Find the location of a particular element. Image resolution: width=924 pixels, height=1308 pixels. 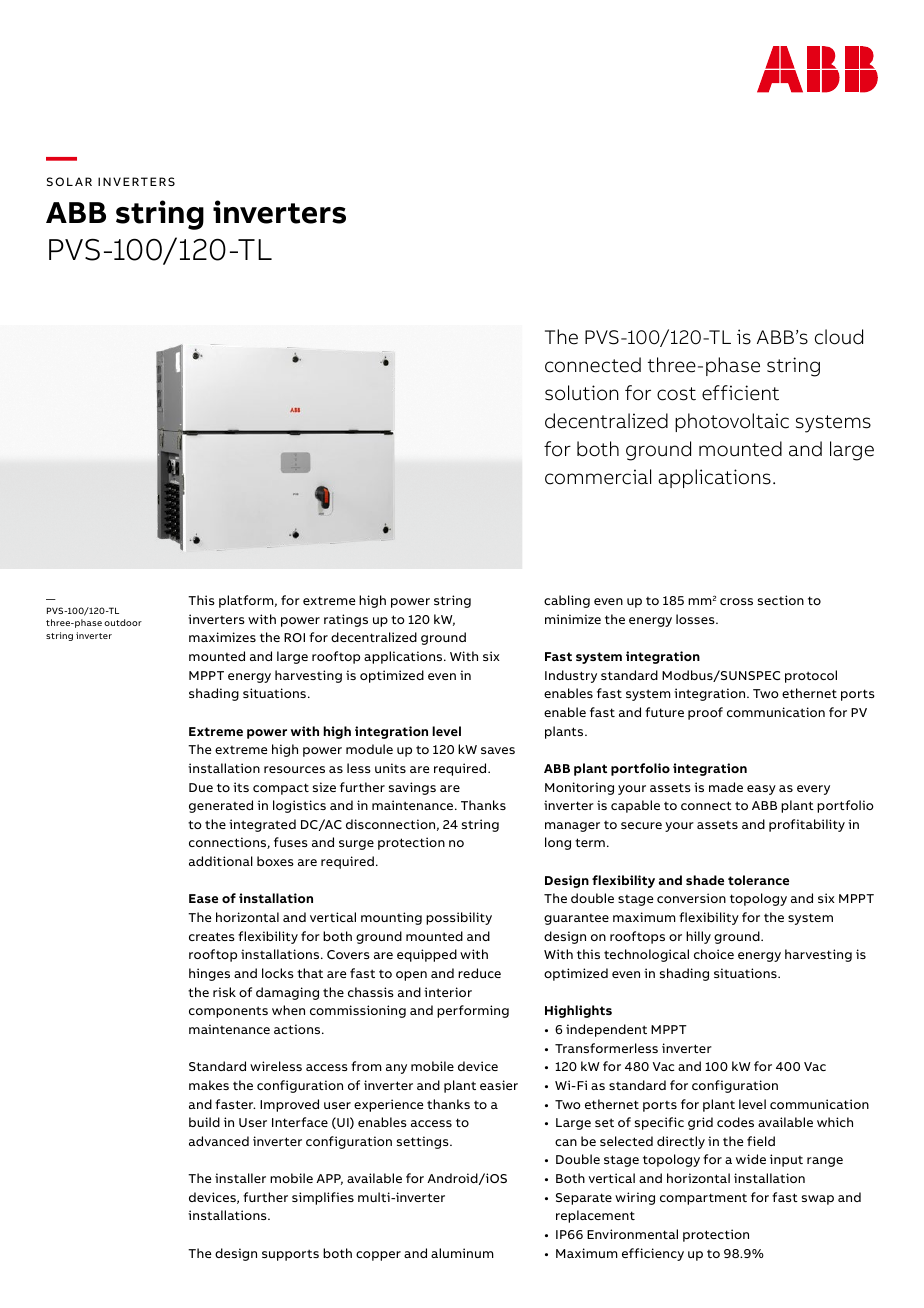

maximizes is located at coordinates (222, 637).
